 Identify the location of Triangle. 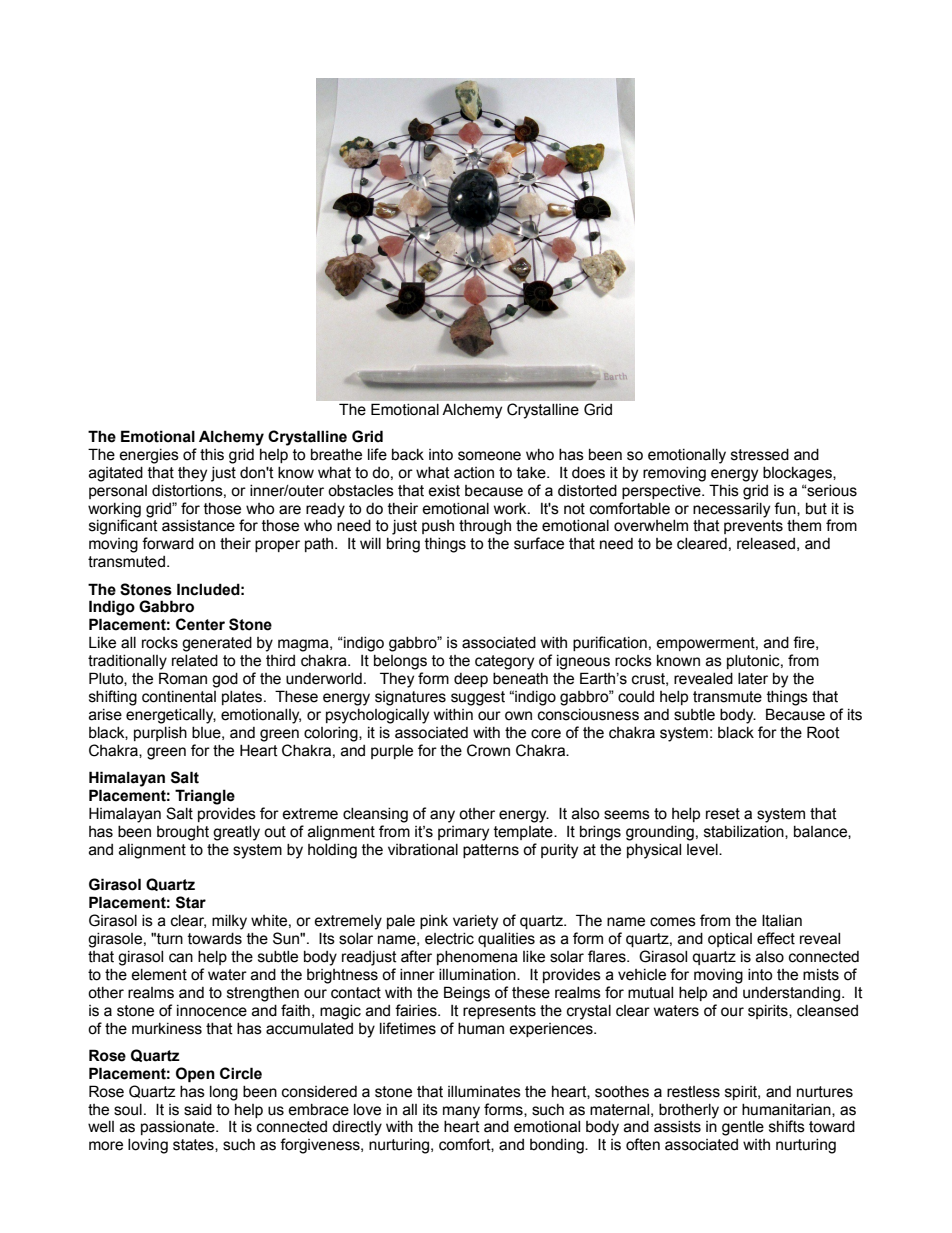
(205, 797).
